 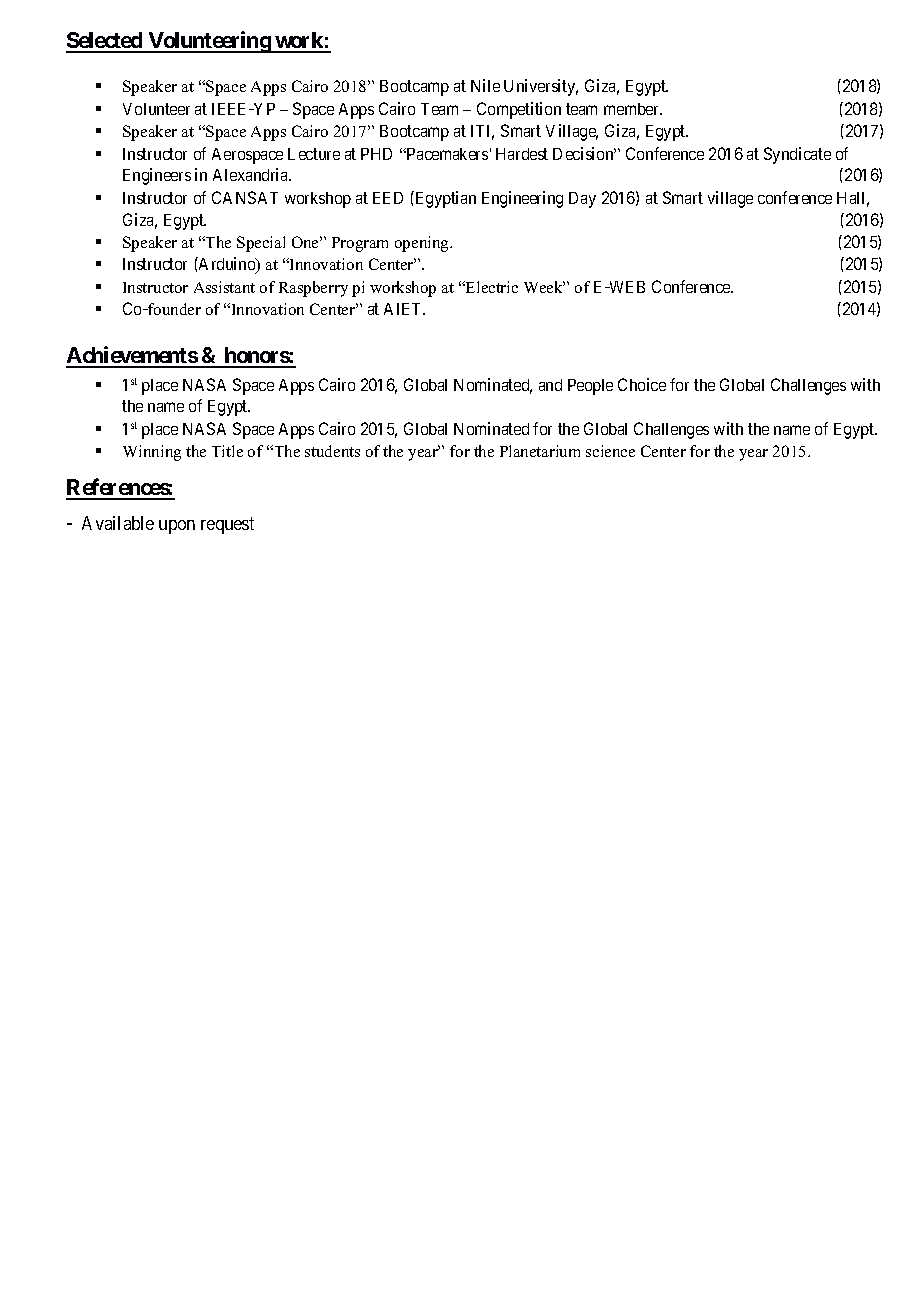 I want to click on Lecture, so click(x=314, y=154).
